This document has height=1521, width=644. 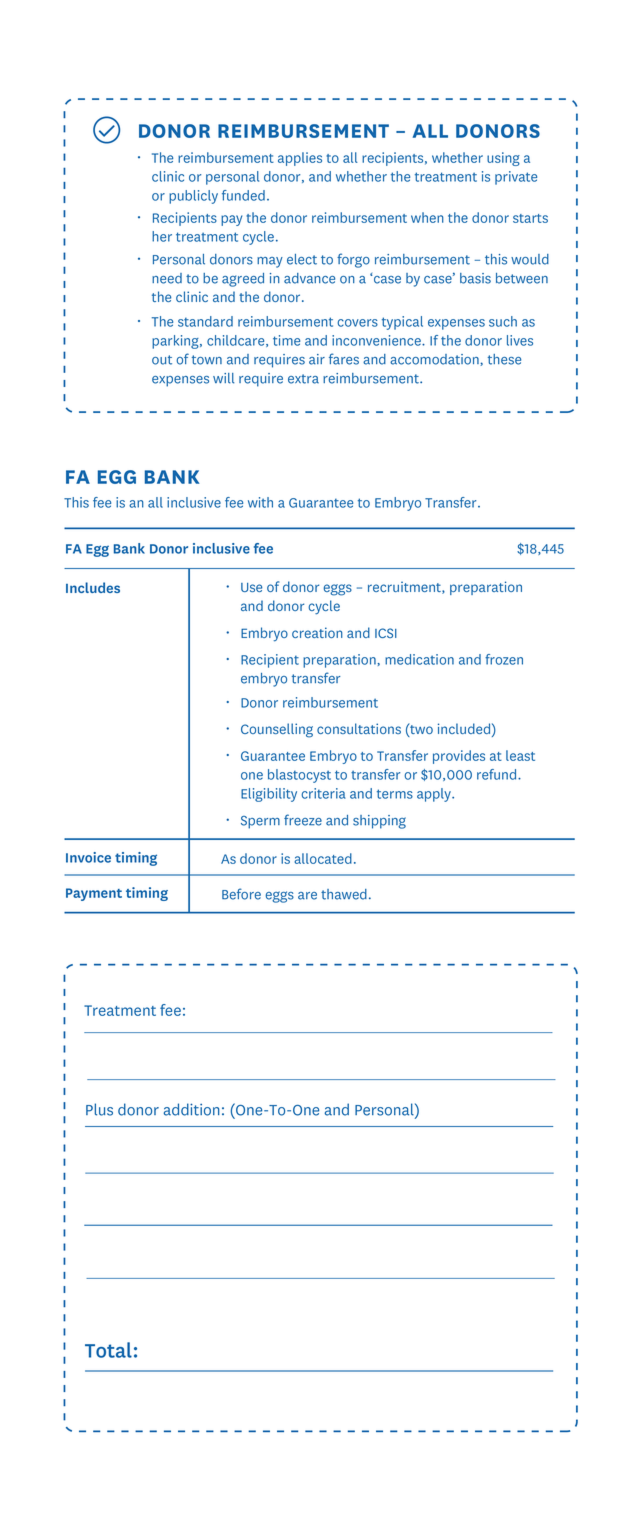 I want to click on Includes, so click(x=93, y=587).
